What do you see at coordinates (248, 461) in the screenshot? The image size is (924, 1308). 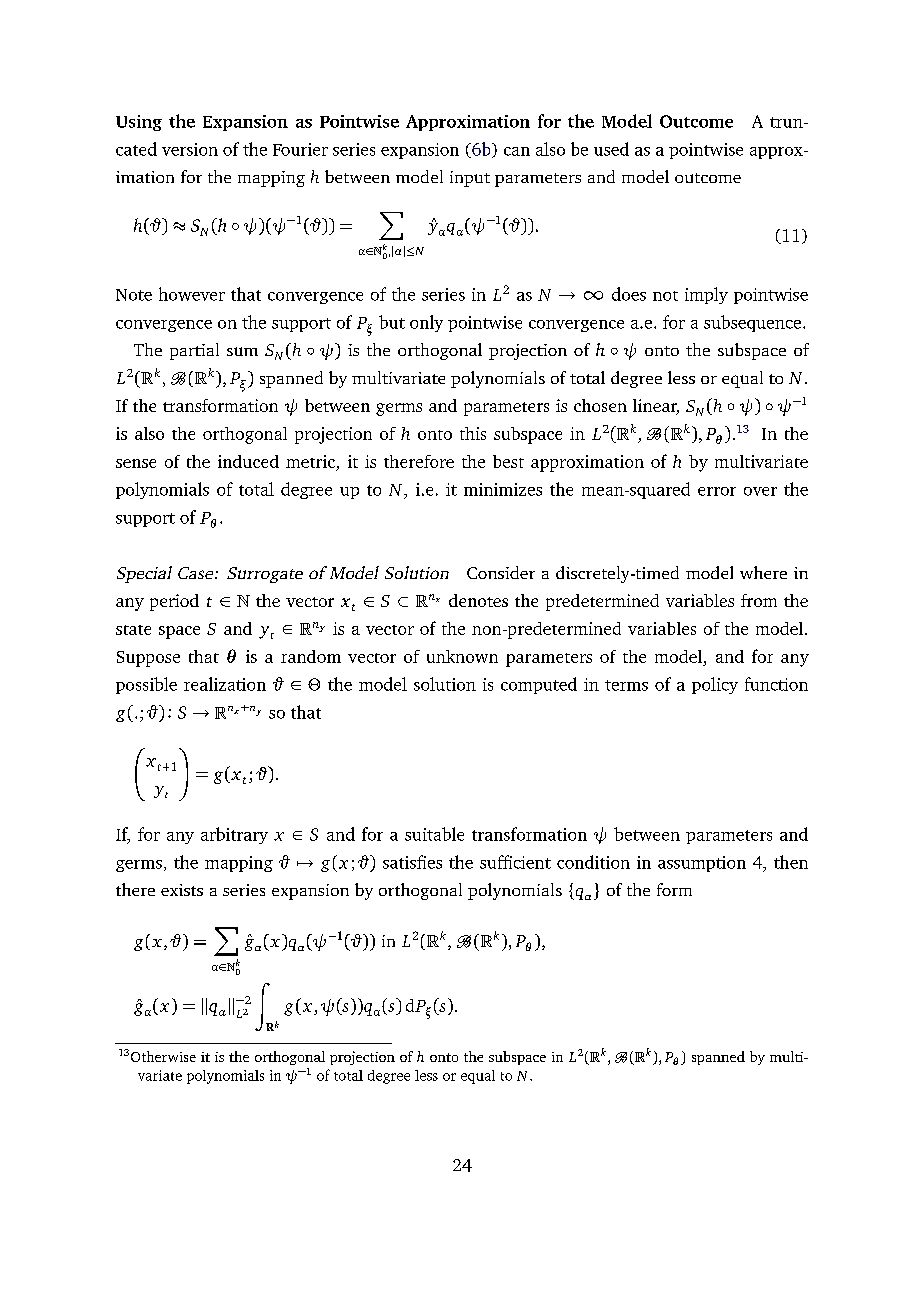 I see `induced` at bounding box center [248, 461].
